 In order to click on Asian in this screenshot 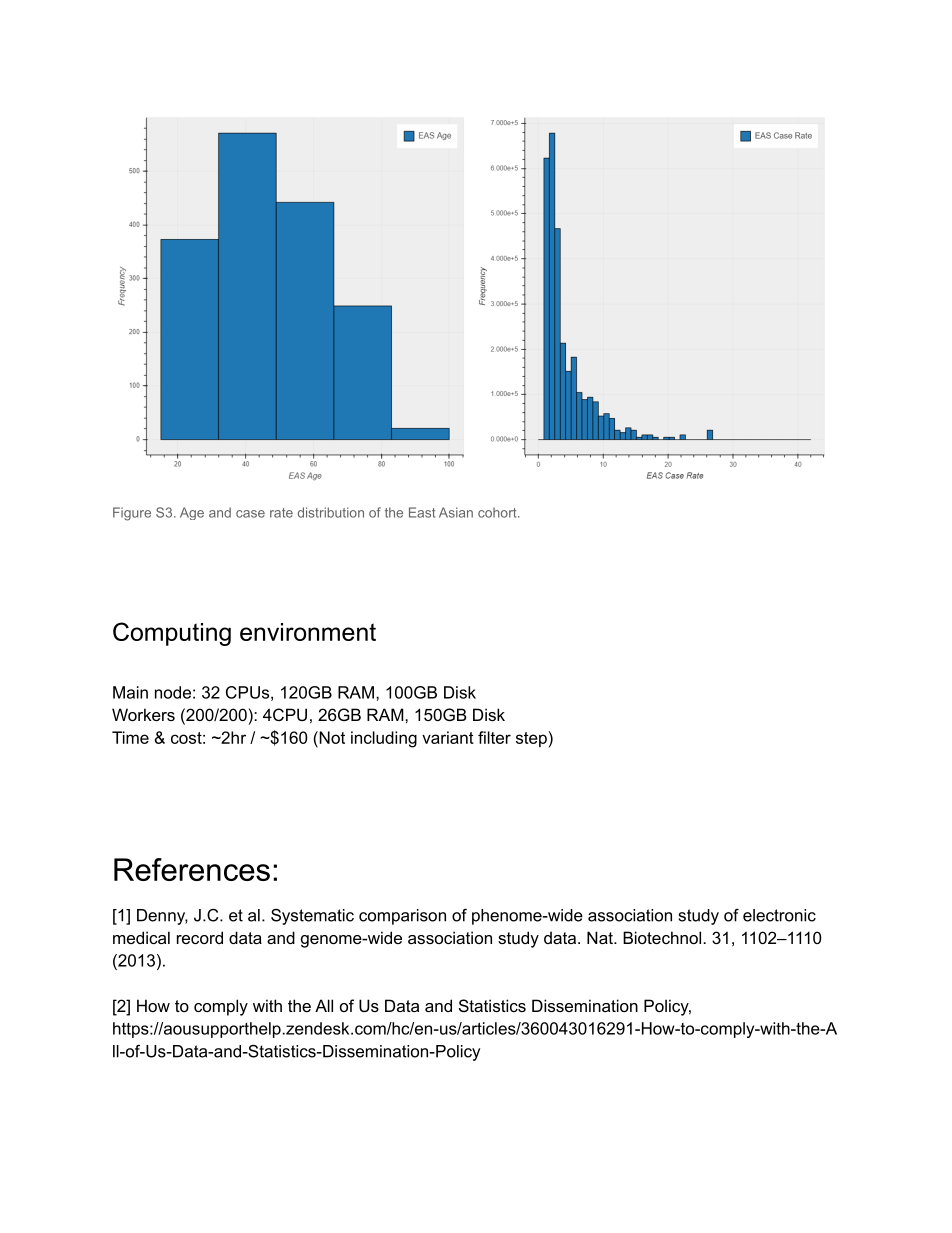, I will do `click(456, 512)`.
